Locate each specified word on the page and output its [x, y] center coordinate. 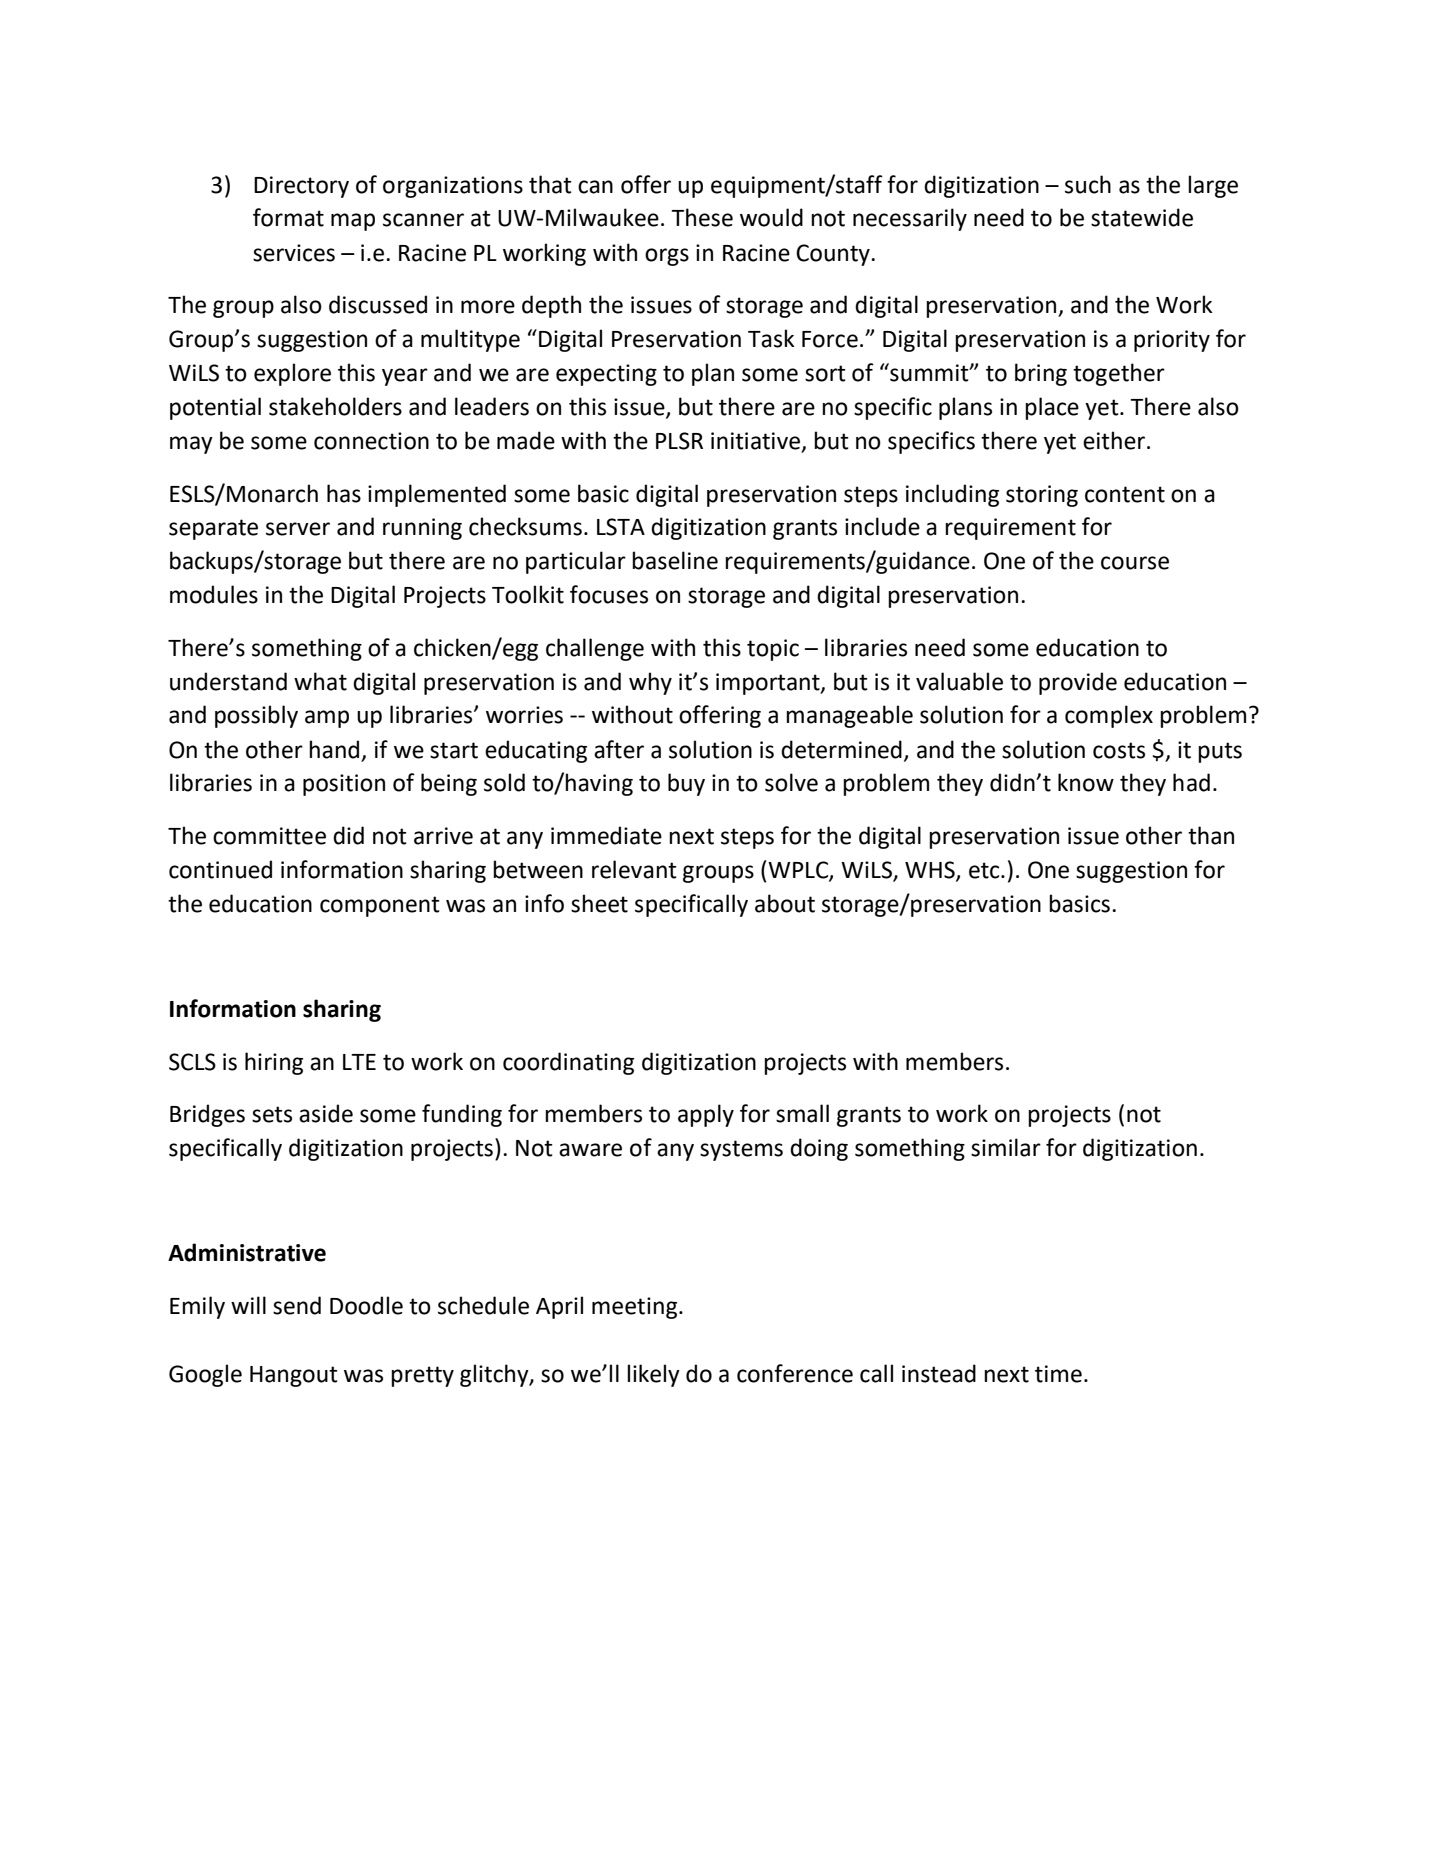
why [650, 683]
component [380, 906]
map [353, 222]
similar [1006, 1147]
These [702, 217]
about [785, 903]
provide [1078, 683]
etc [985, 870]
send [297, 1305]
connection [371, 441]
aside [326, 1113]
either [1115, 440]
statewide [1142, 217]
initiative [755, 441]
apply [706, 1115]
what [320, 681]
